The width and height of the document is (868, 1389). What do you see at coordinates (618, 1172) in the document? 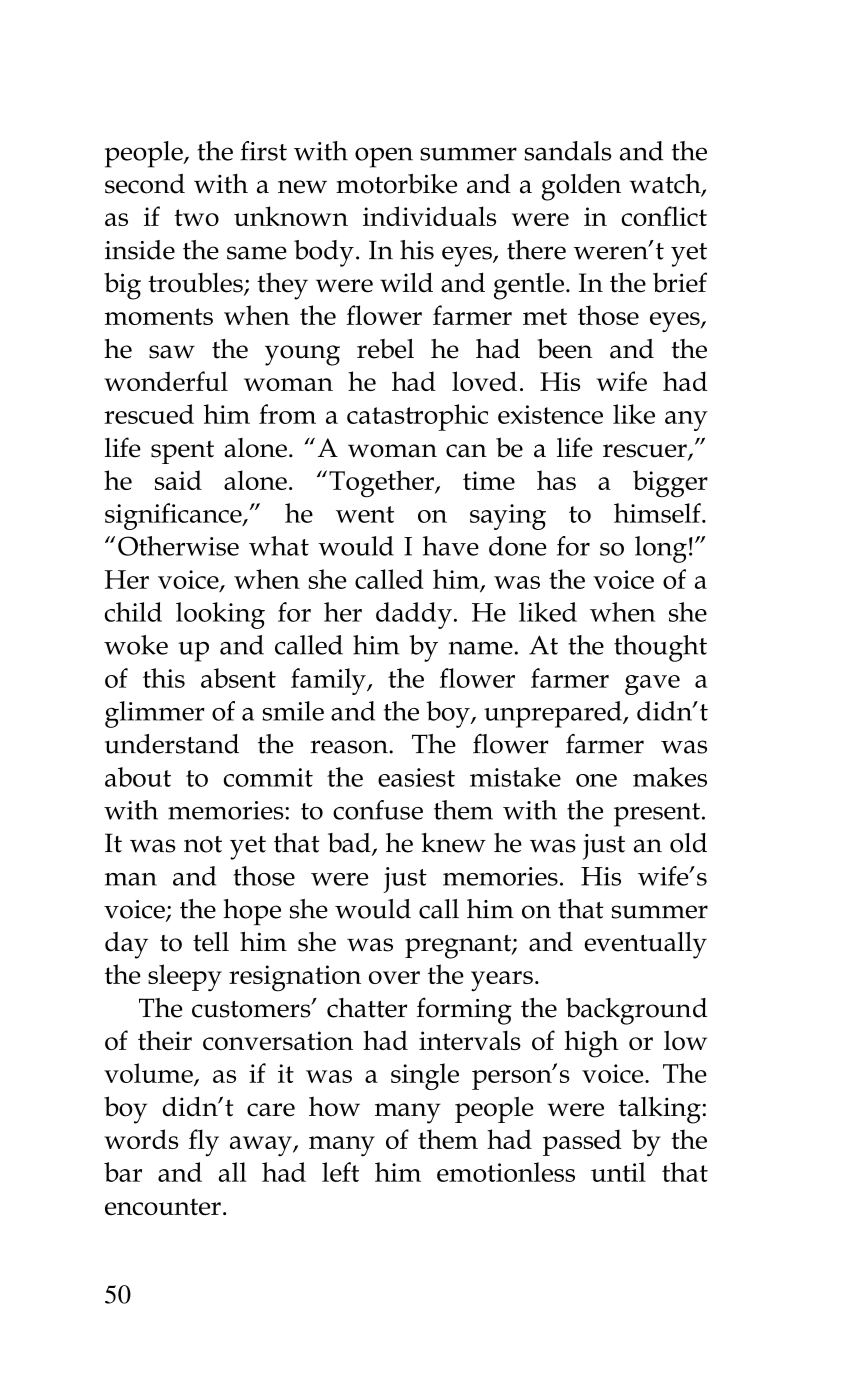
I see `until` at bounding box center [618, 1172].
